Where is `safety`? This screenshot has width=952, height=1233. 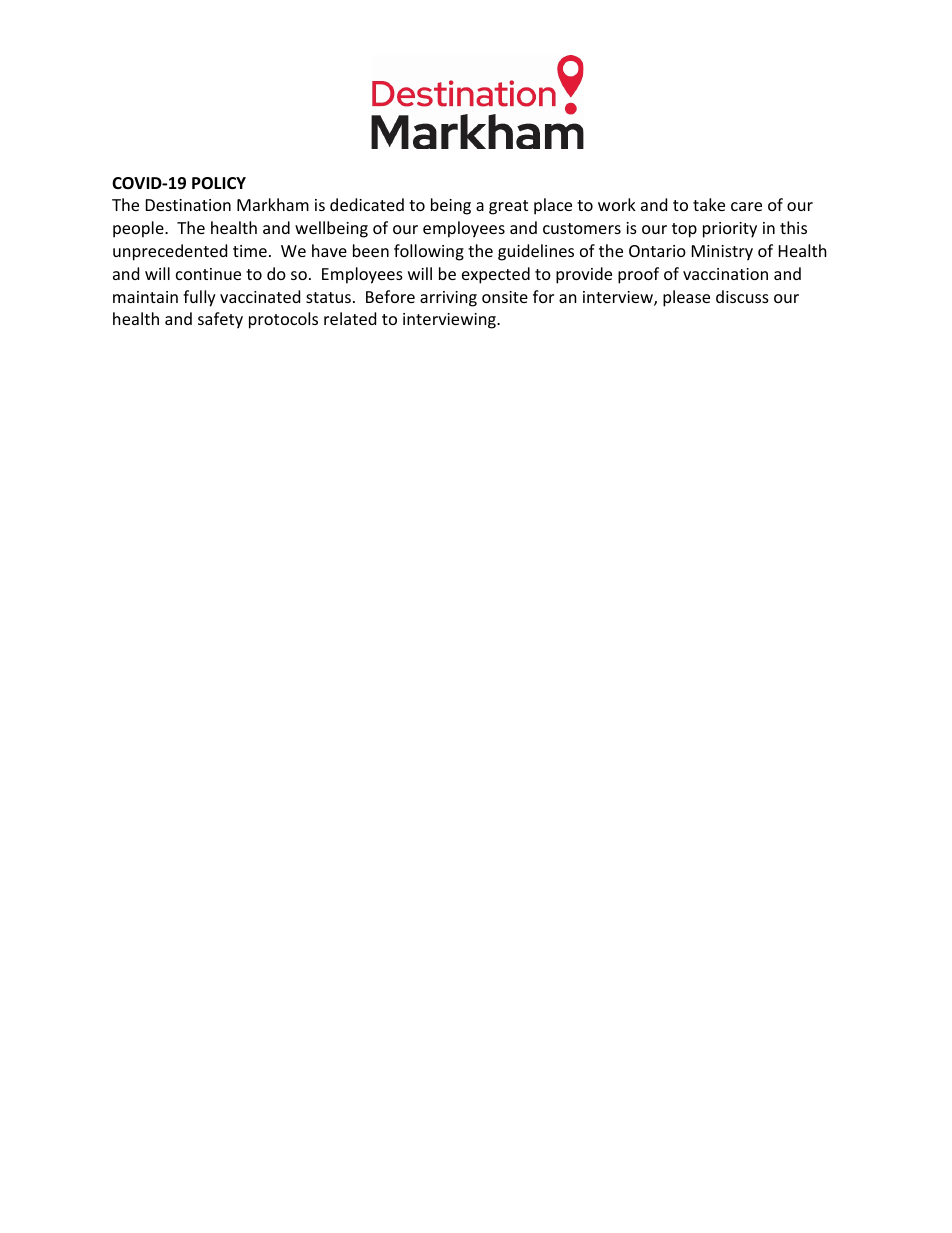 safety is located at coordinates (220, 320).
